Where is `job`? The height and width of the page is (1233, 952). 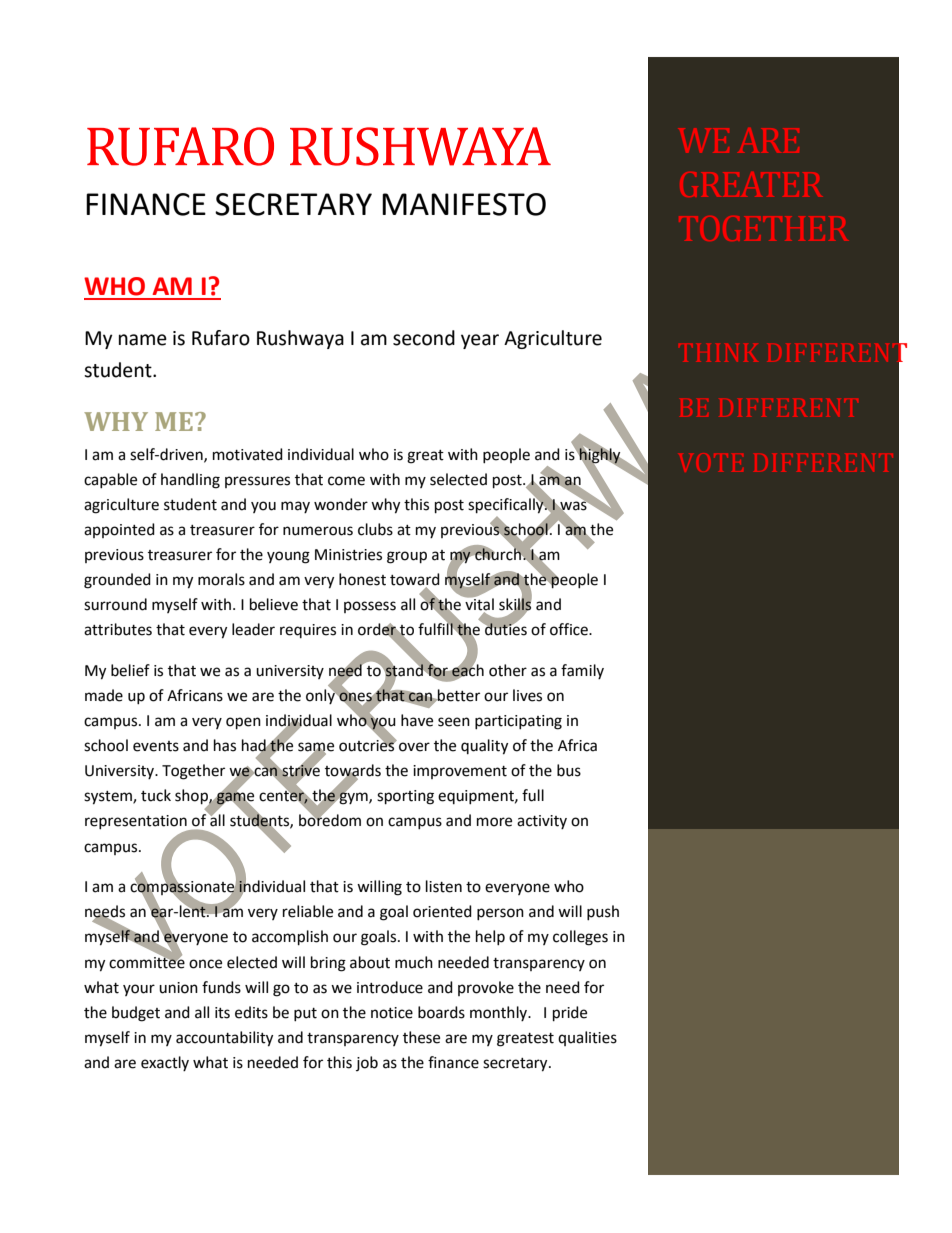
job is located at coordinates (367, 1063).
